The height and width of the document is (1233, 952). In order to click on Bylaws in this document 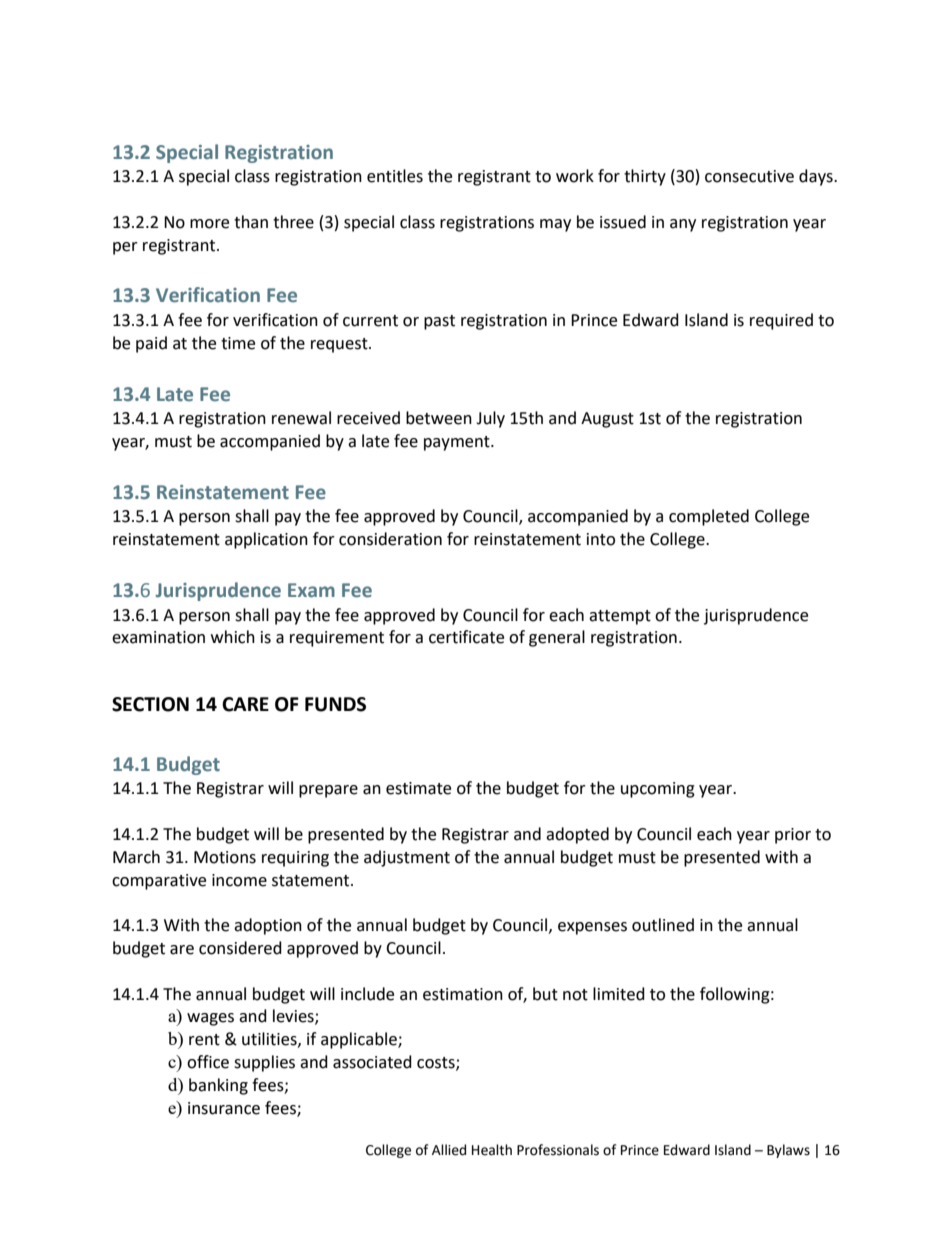, I will do `click(788, 1151)`.
